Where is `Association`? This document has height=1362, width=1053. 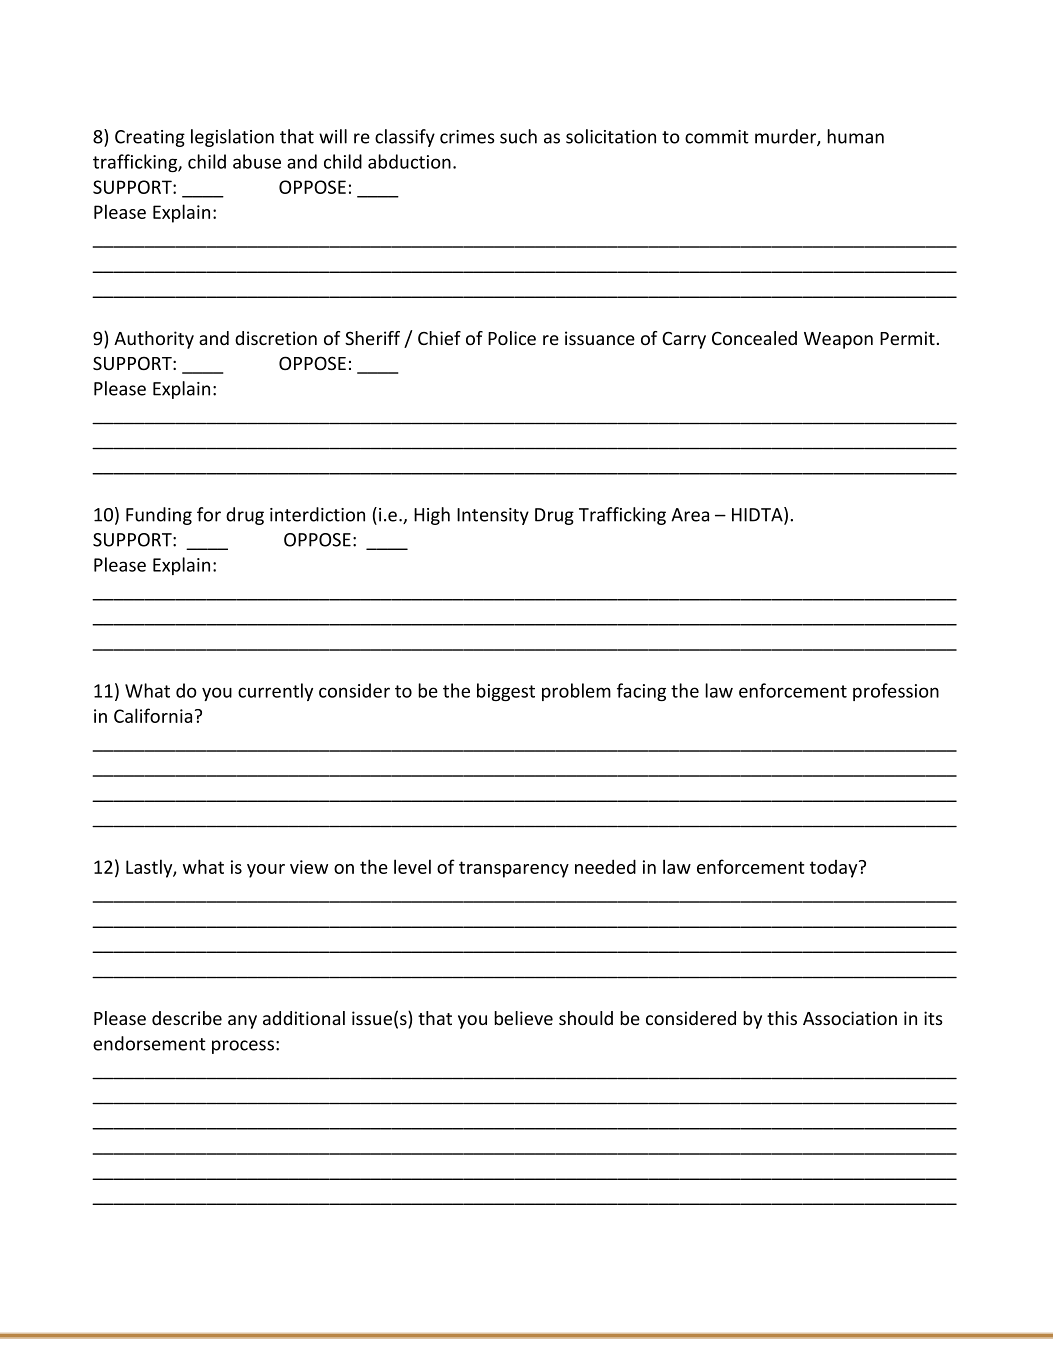 Association is located at coordinates (850, 1018).
